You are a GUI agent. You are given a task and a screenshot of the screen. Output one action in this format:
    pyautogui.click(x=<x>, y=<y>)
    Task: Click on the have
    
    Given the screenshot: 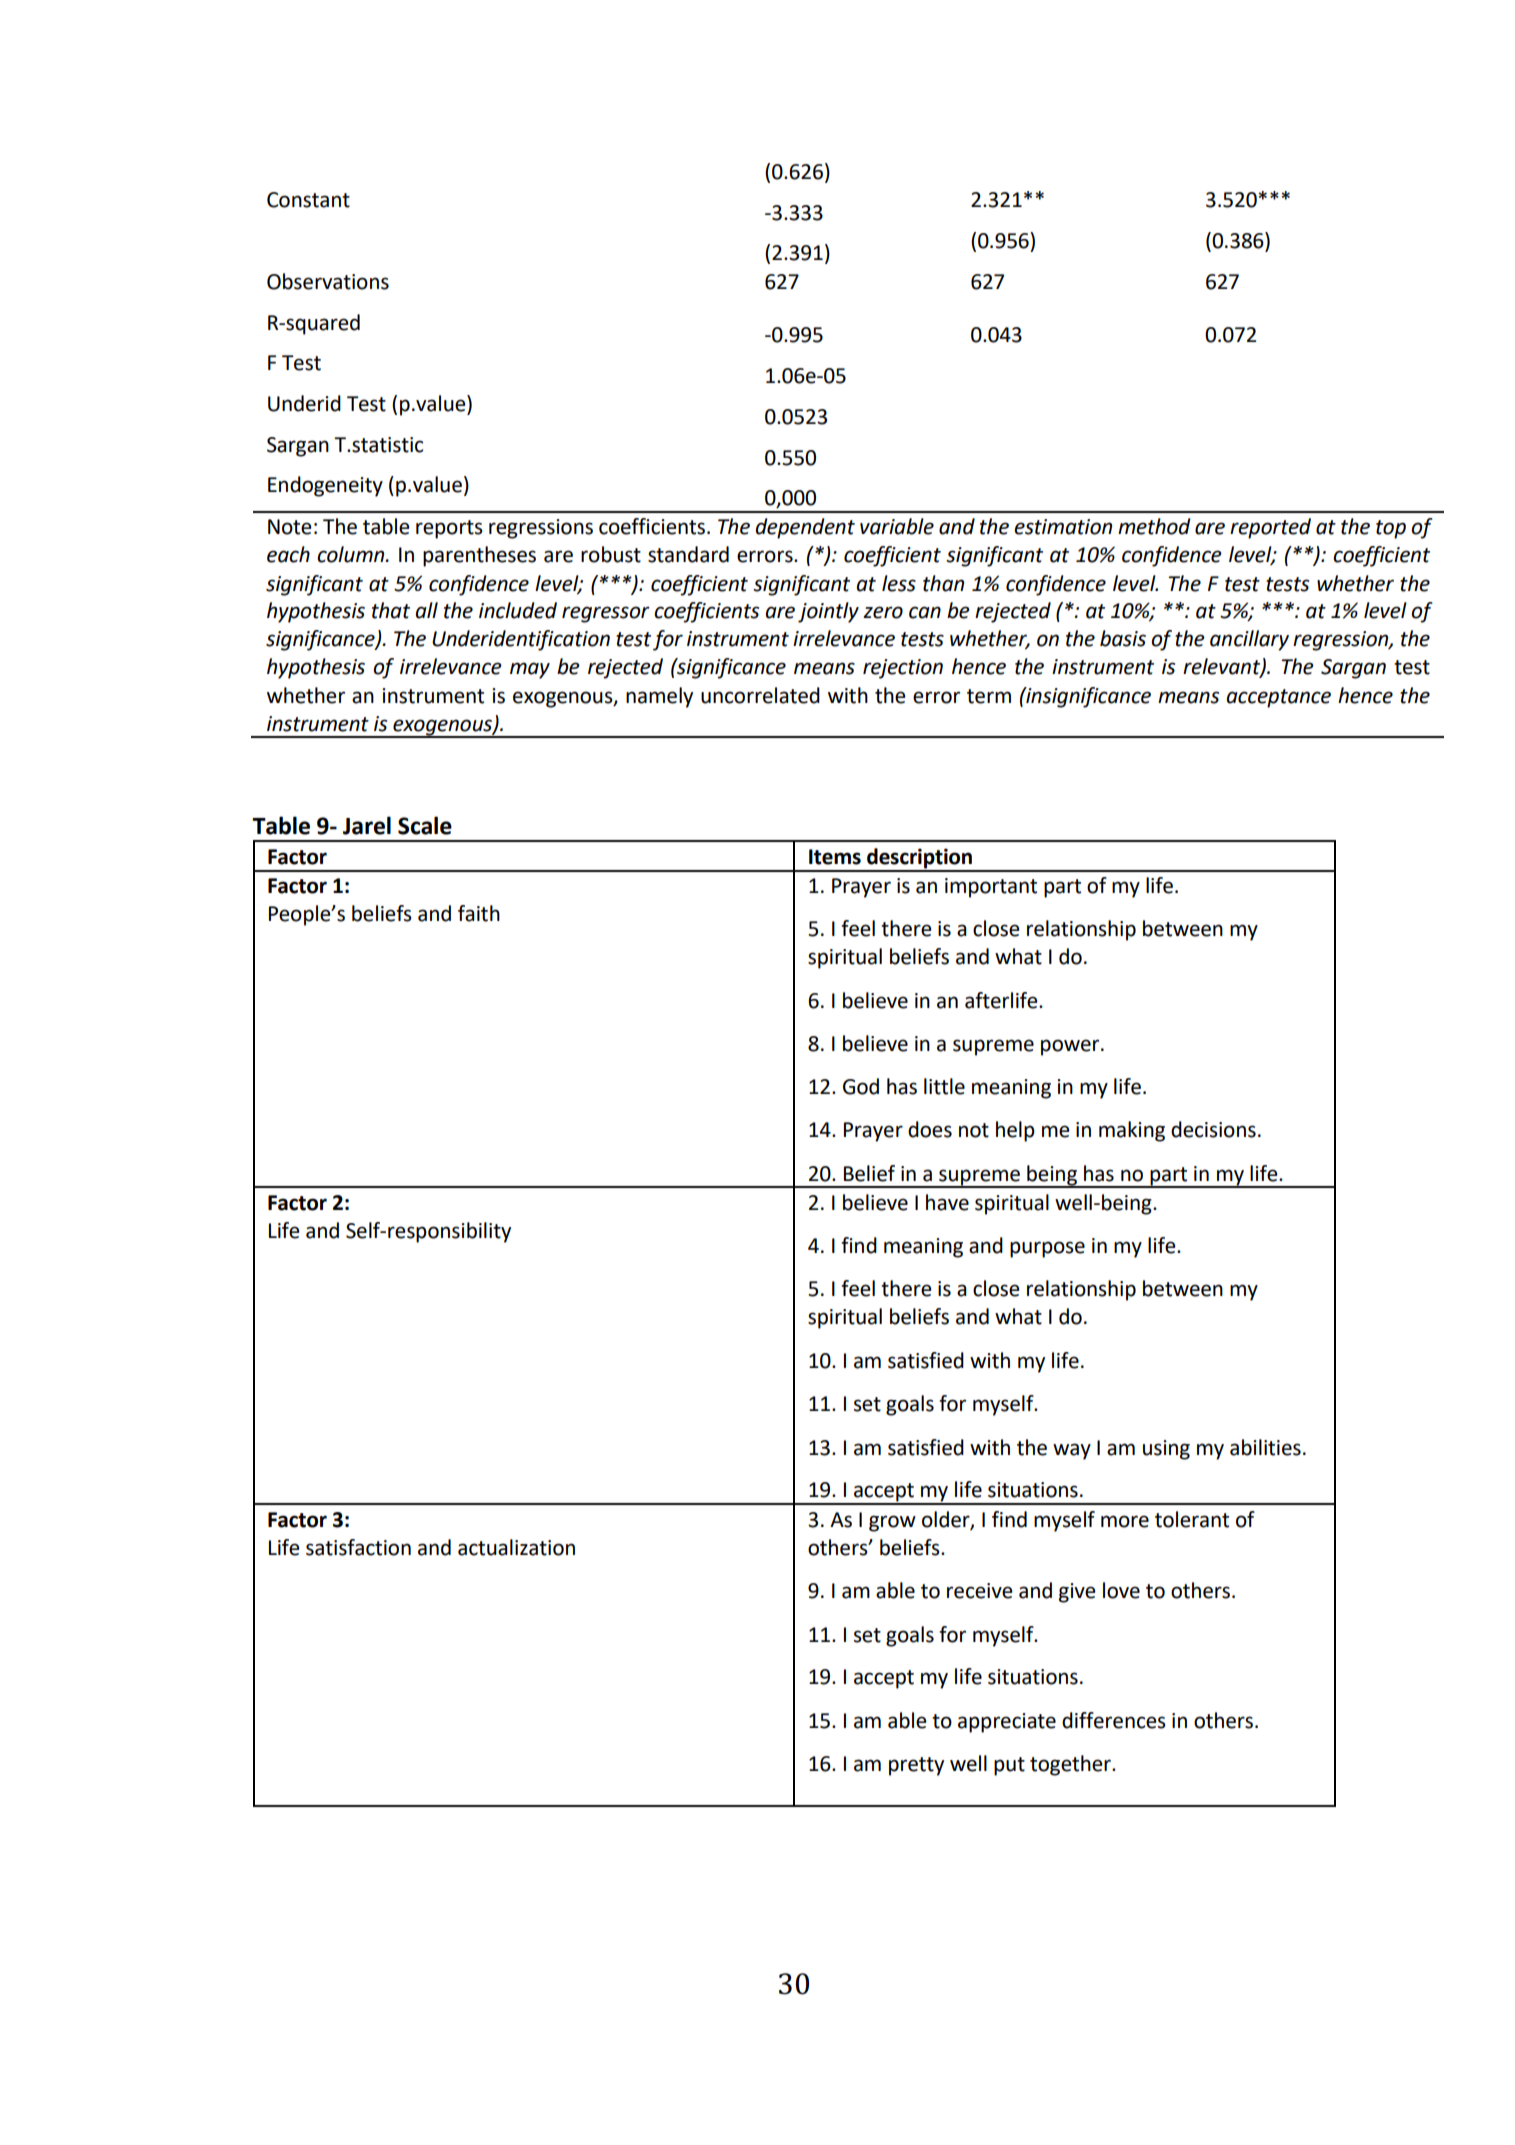 What is the action you would take?
    pyautogui.click(x=947, y=1202)
